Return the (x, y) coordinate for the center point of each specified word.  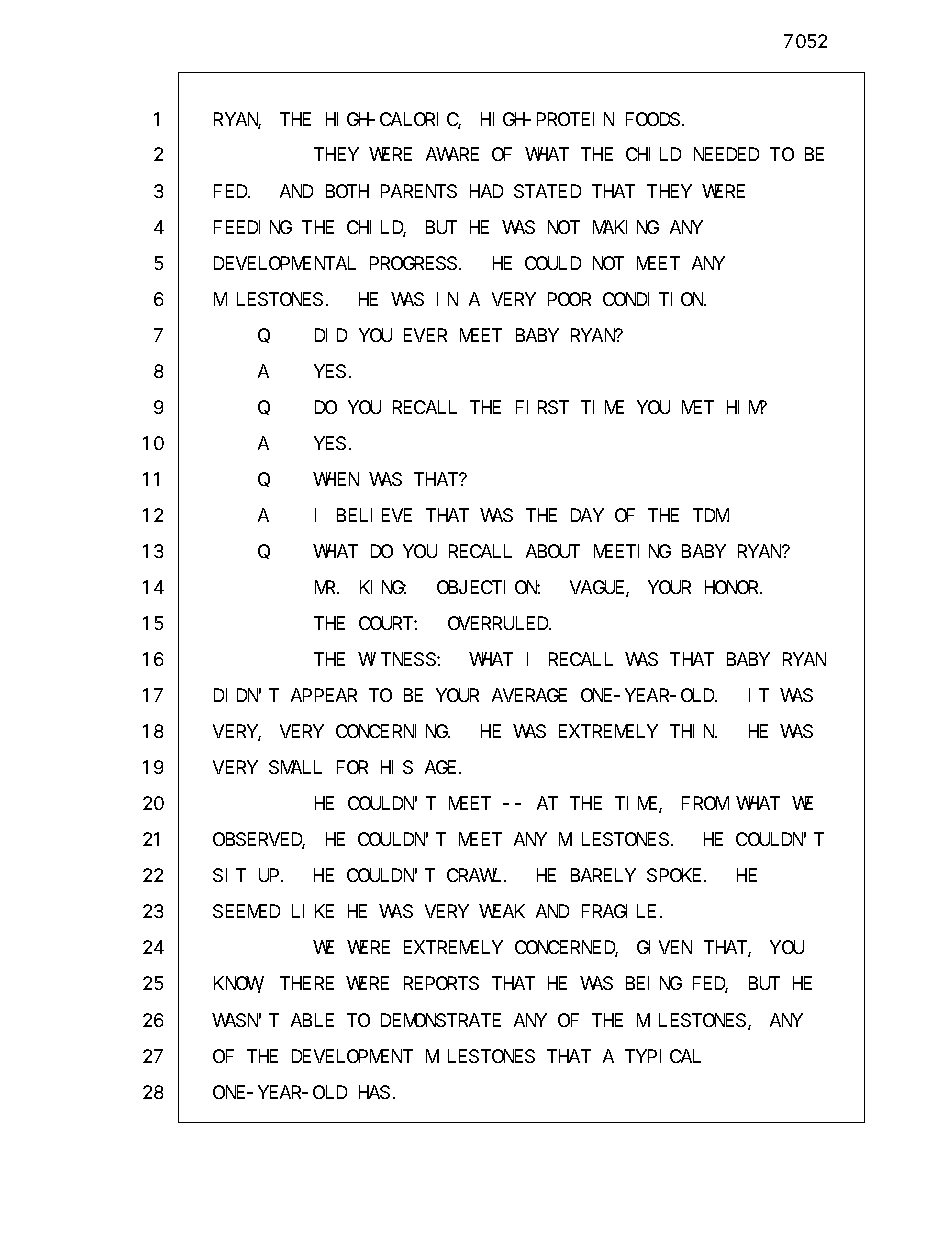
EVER (425, 335)
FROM (705, 804)
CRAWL (474, 876)
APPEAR (324, 696)
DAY (587, 515)
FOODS (653, 119)
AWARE (452, 155)
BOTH (347, 191)
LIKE (313, 912)
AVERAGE (529, 695)
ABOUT (553, 551)
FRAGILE (619, 912)
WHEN (336, 479)
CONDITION (654, 299)
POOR (569, 299)
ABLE (312, 1020)
